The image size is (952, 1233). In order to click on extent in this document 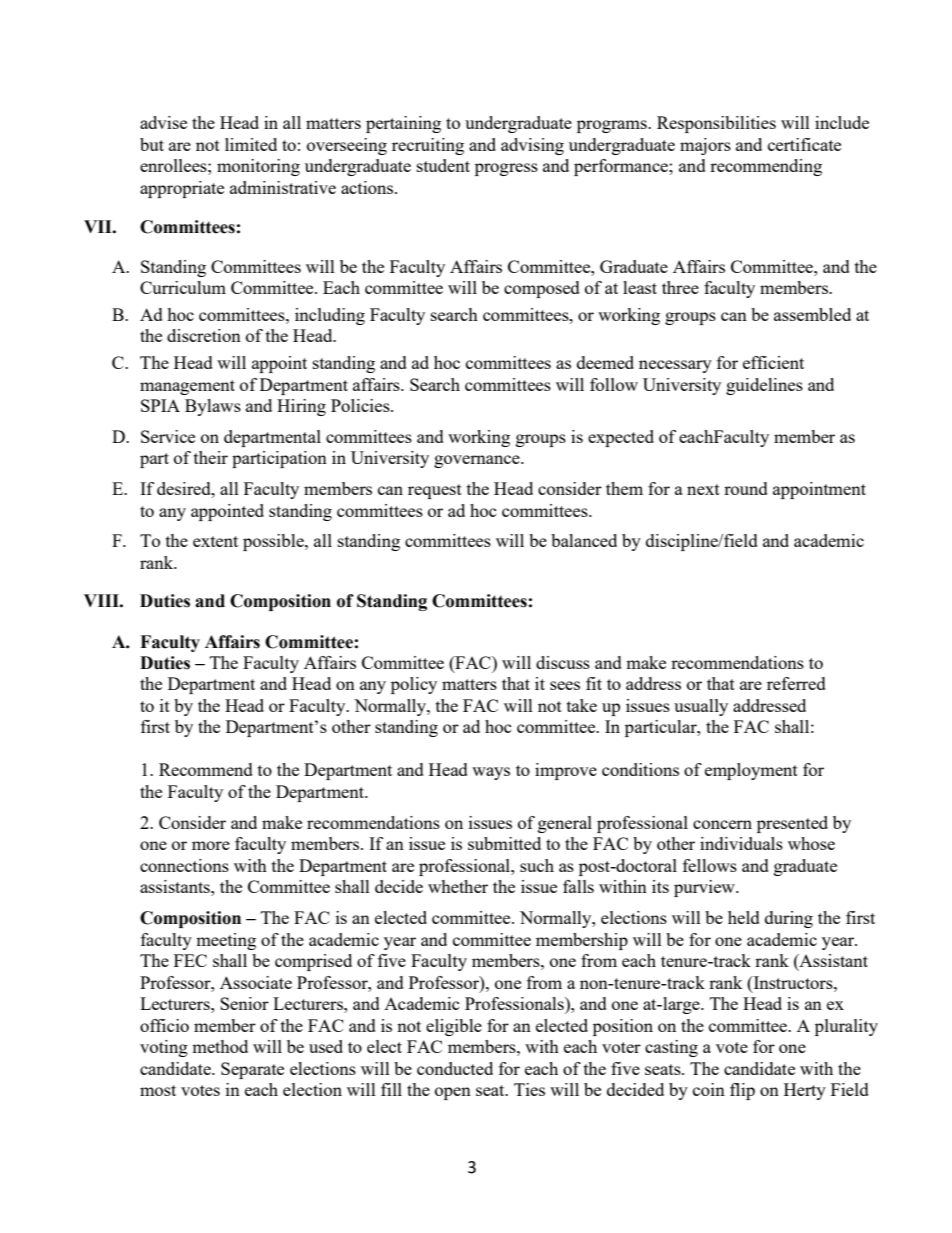, I will do `click(215, 541)`.
